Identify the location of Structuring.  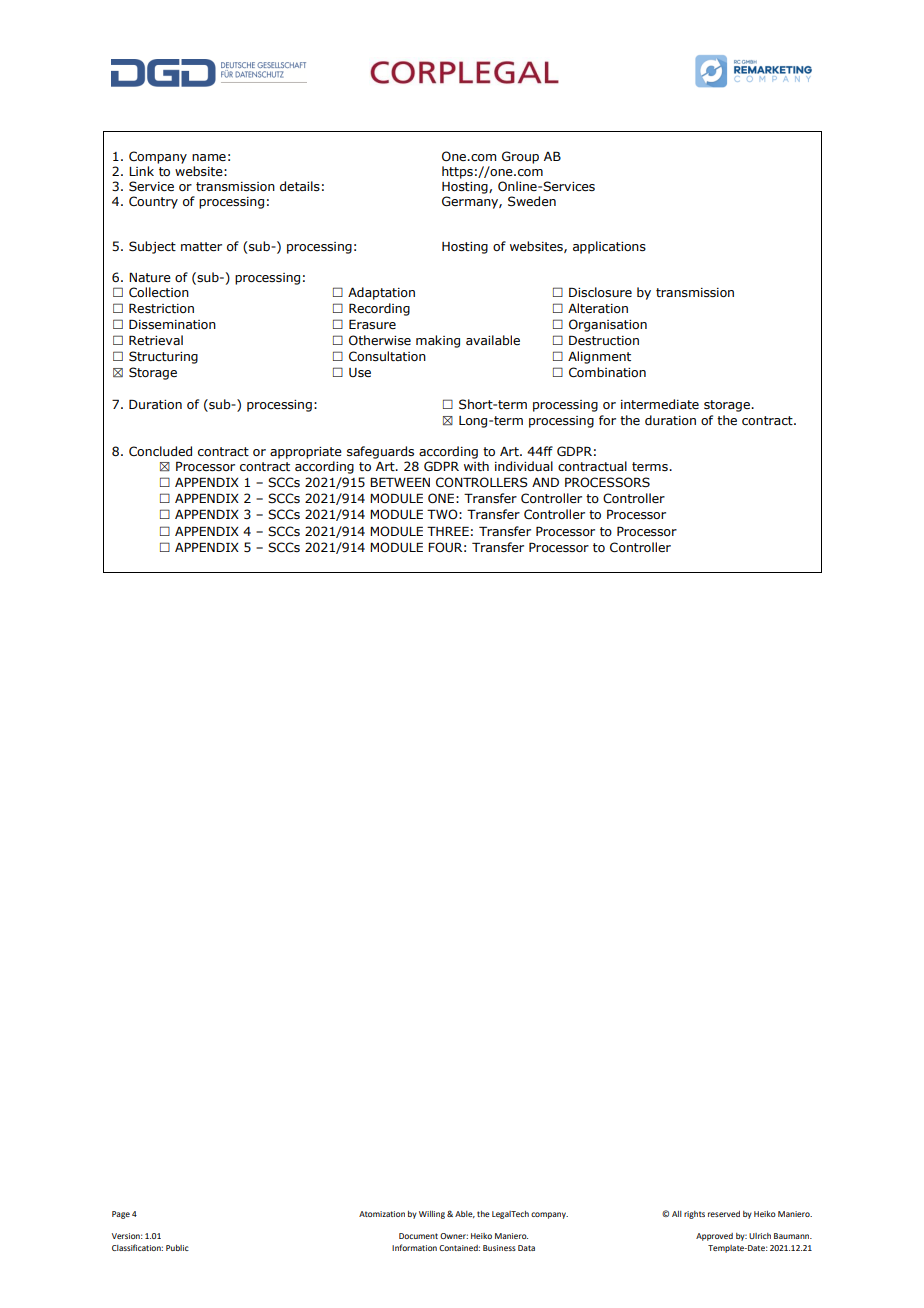
(163, 357).
